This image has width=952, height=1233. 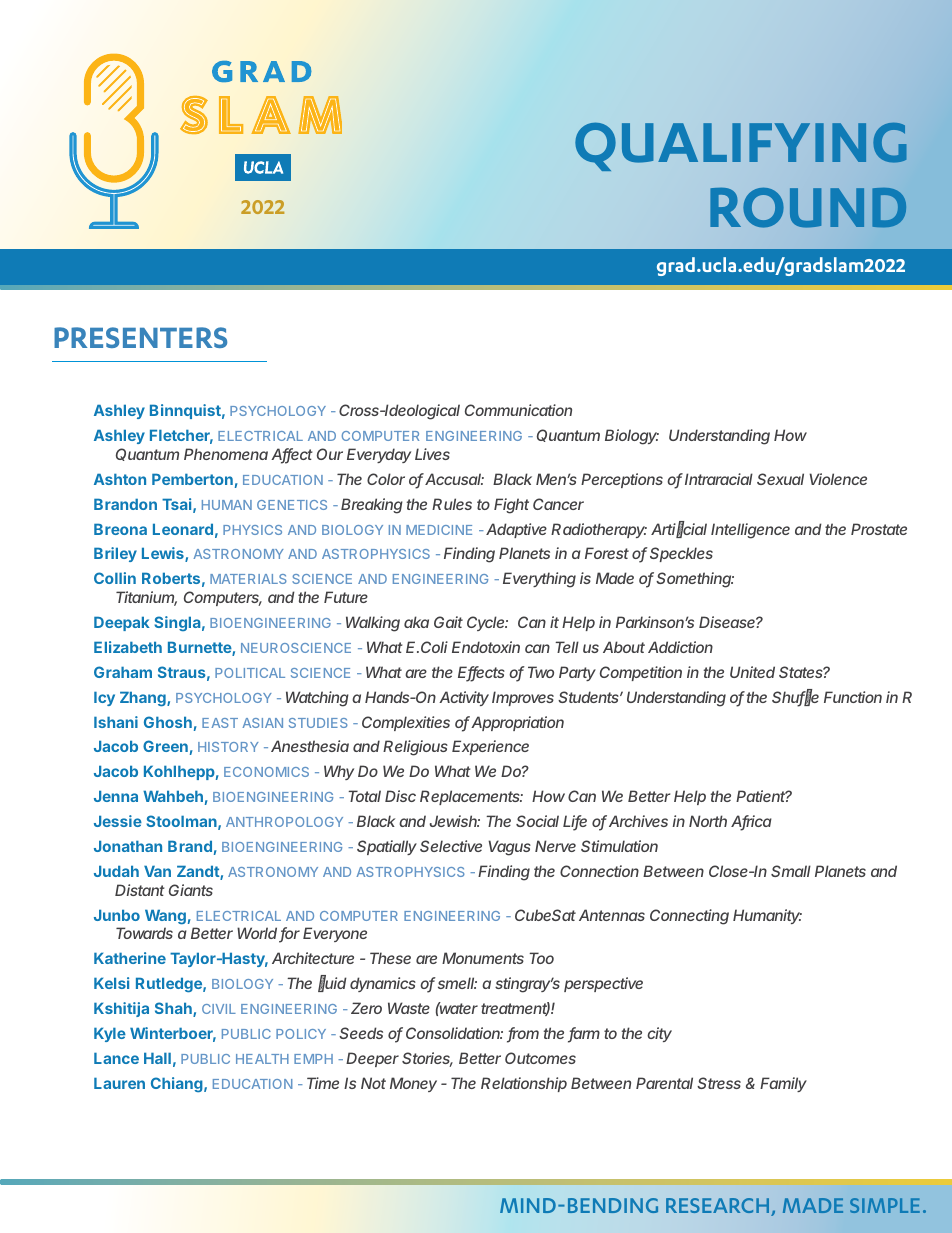 What do you see at coordinates (250, 673) in the image?
I see `POLITICAL` at bounding box center [250, 673].
